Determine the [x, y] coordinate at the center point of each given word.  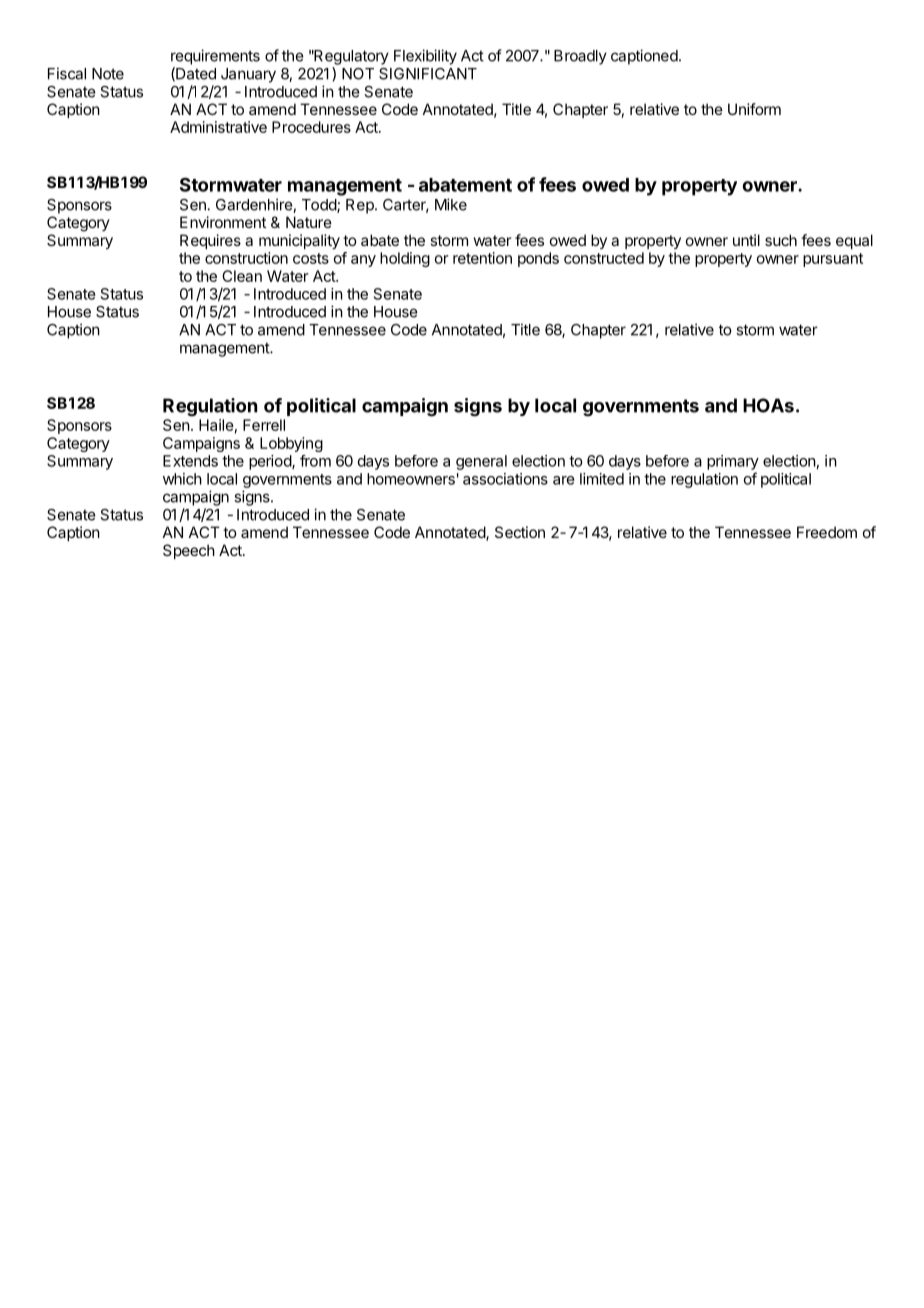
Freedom [827, 532]
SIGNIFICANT [428, 74]
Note [108, 74]
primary [733, 462]
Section [520, 532]
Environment [223, 222]
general [481, 462]
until [746, 240]
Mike [451, 204]
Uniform [754, 109]
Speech [189, 551]
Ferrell [264, 425]
